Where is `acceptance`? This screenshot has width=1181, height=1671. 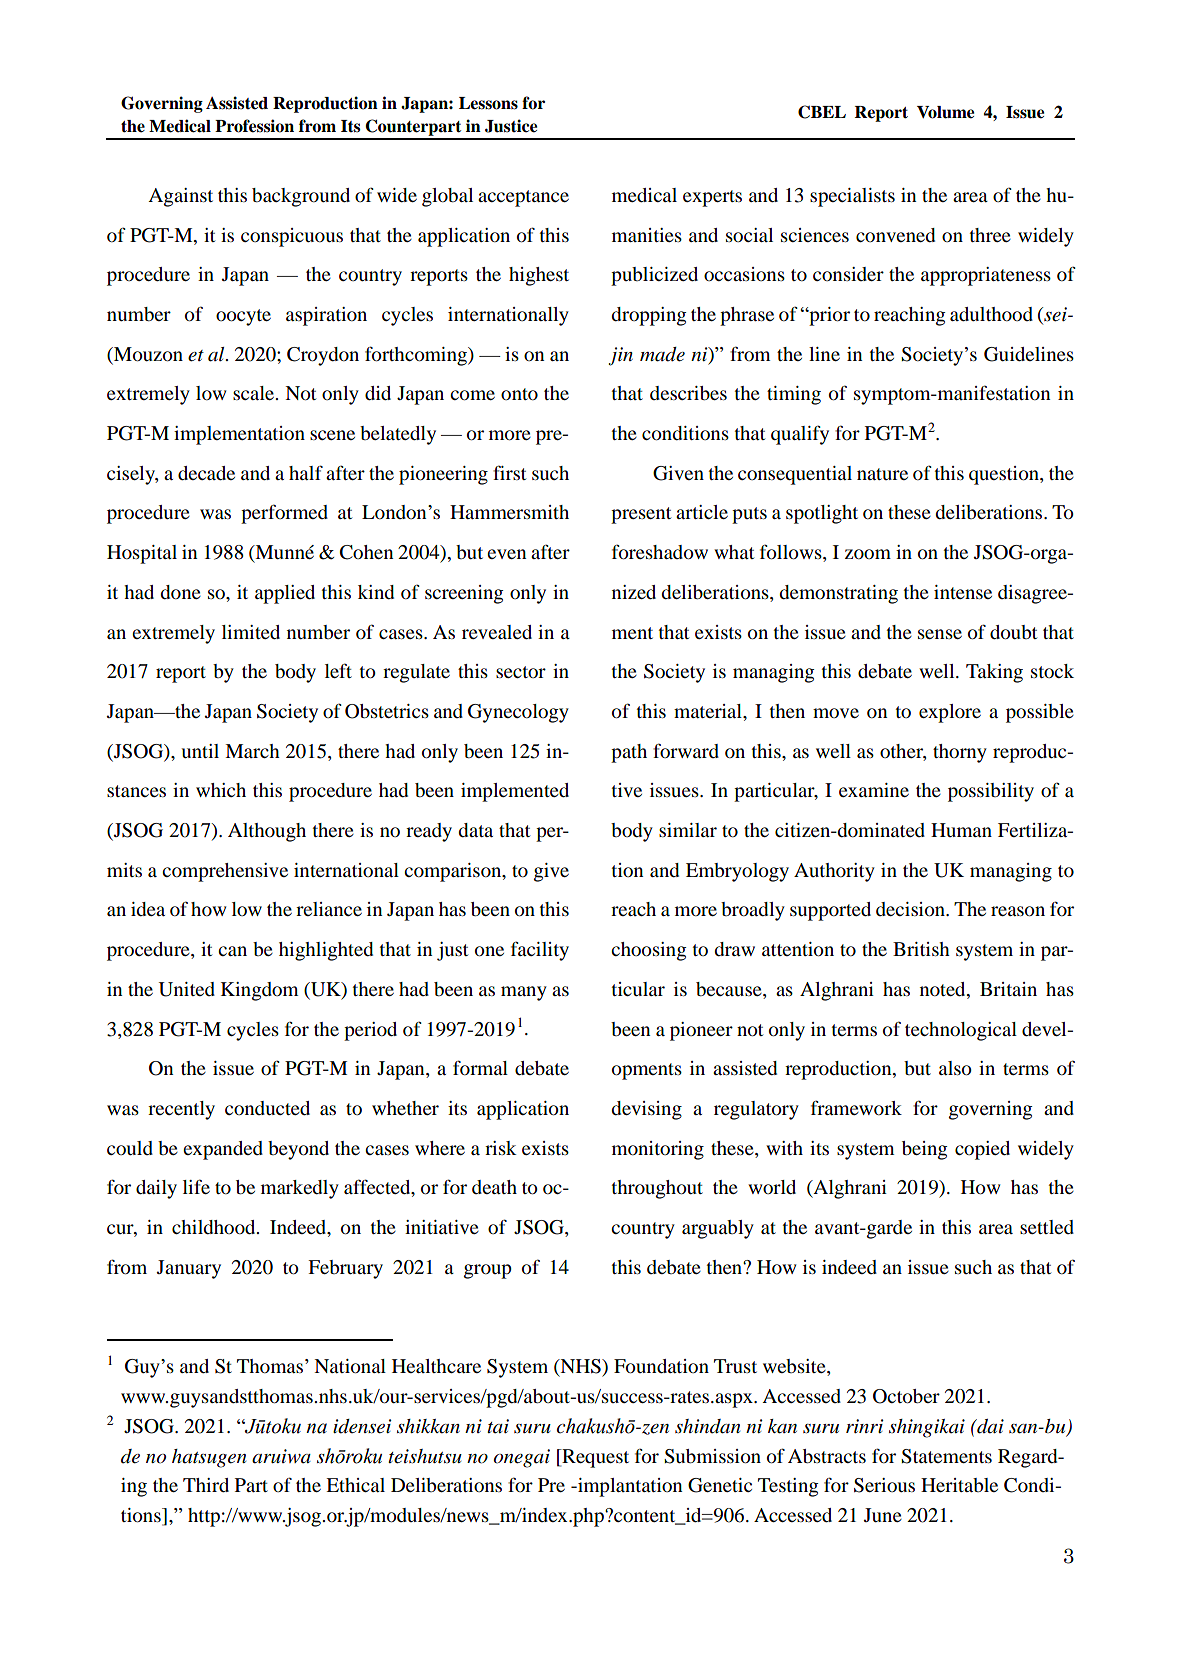
acceptance is located at coordinates (523, 198).
